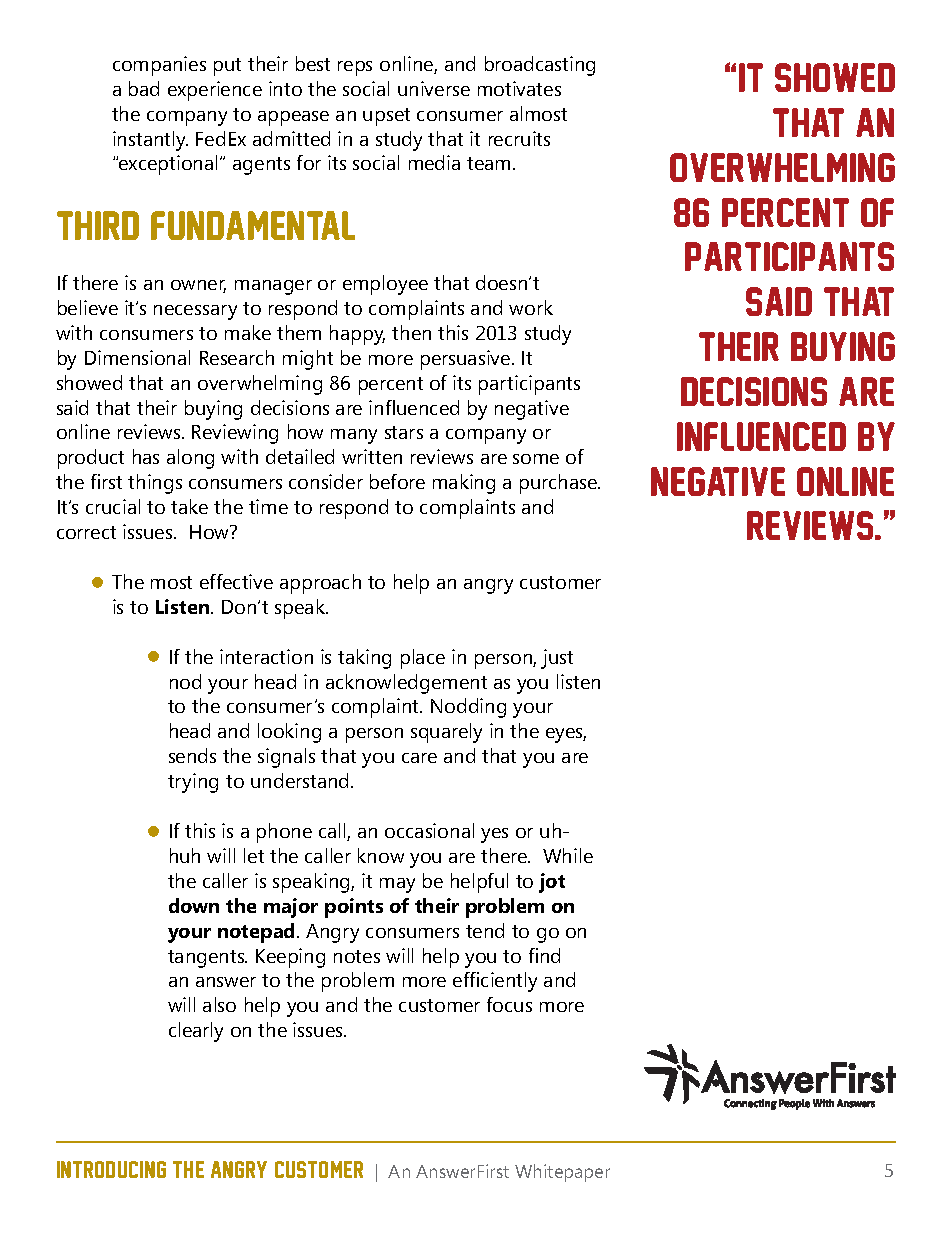 The height and width of the screenshot is (1233, 952). Describe the element at coordinates (519, 88) in the screenshot. I see `motivates` at that location.
